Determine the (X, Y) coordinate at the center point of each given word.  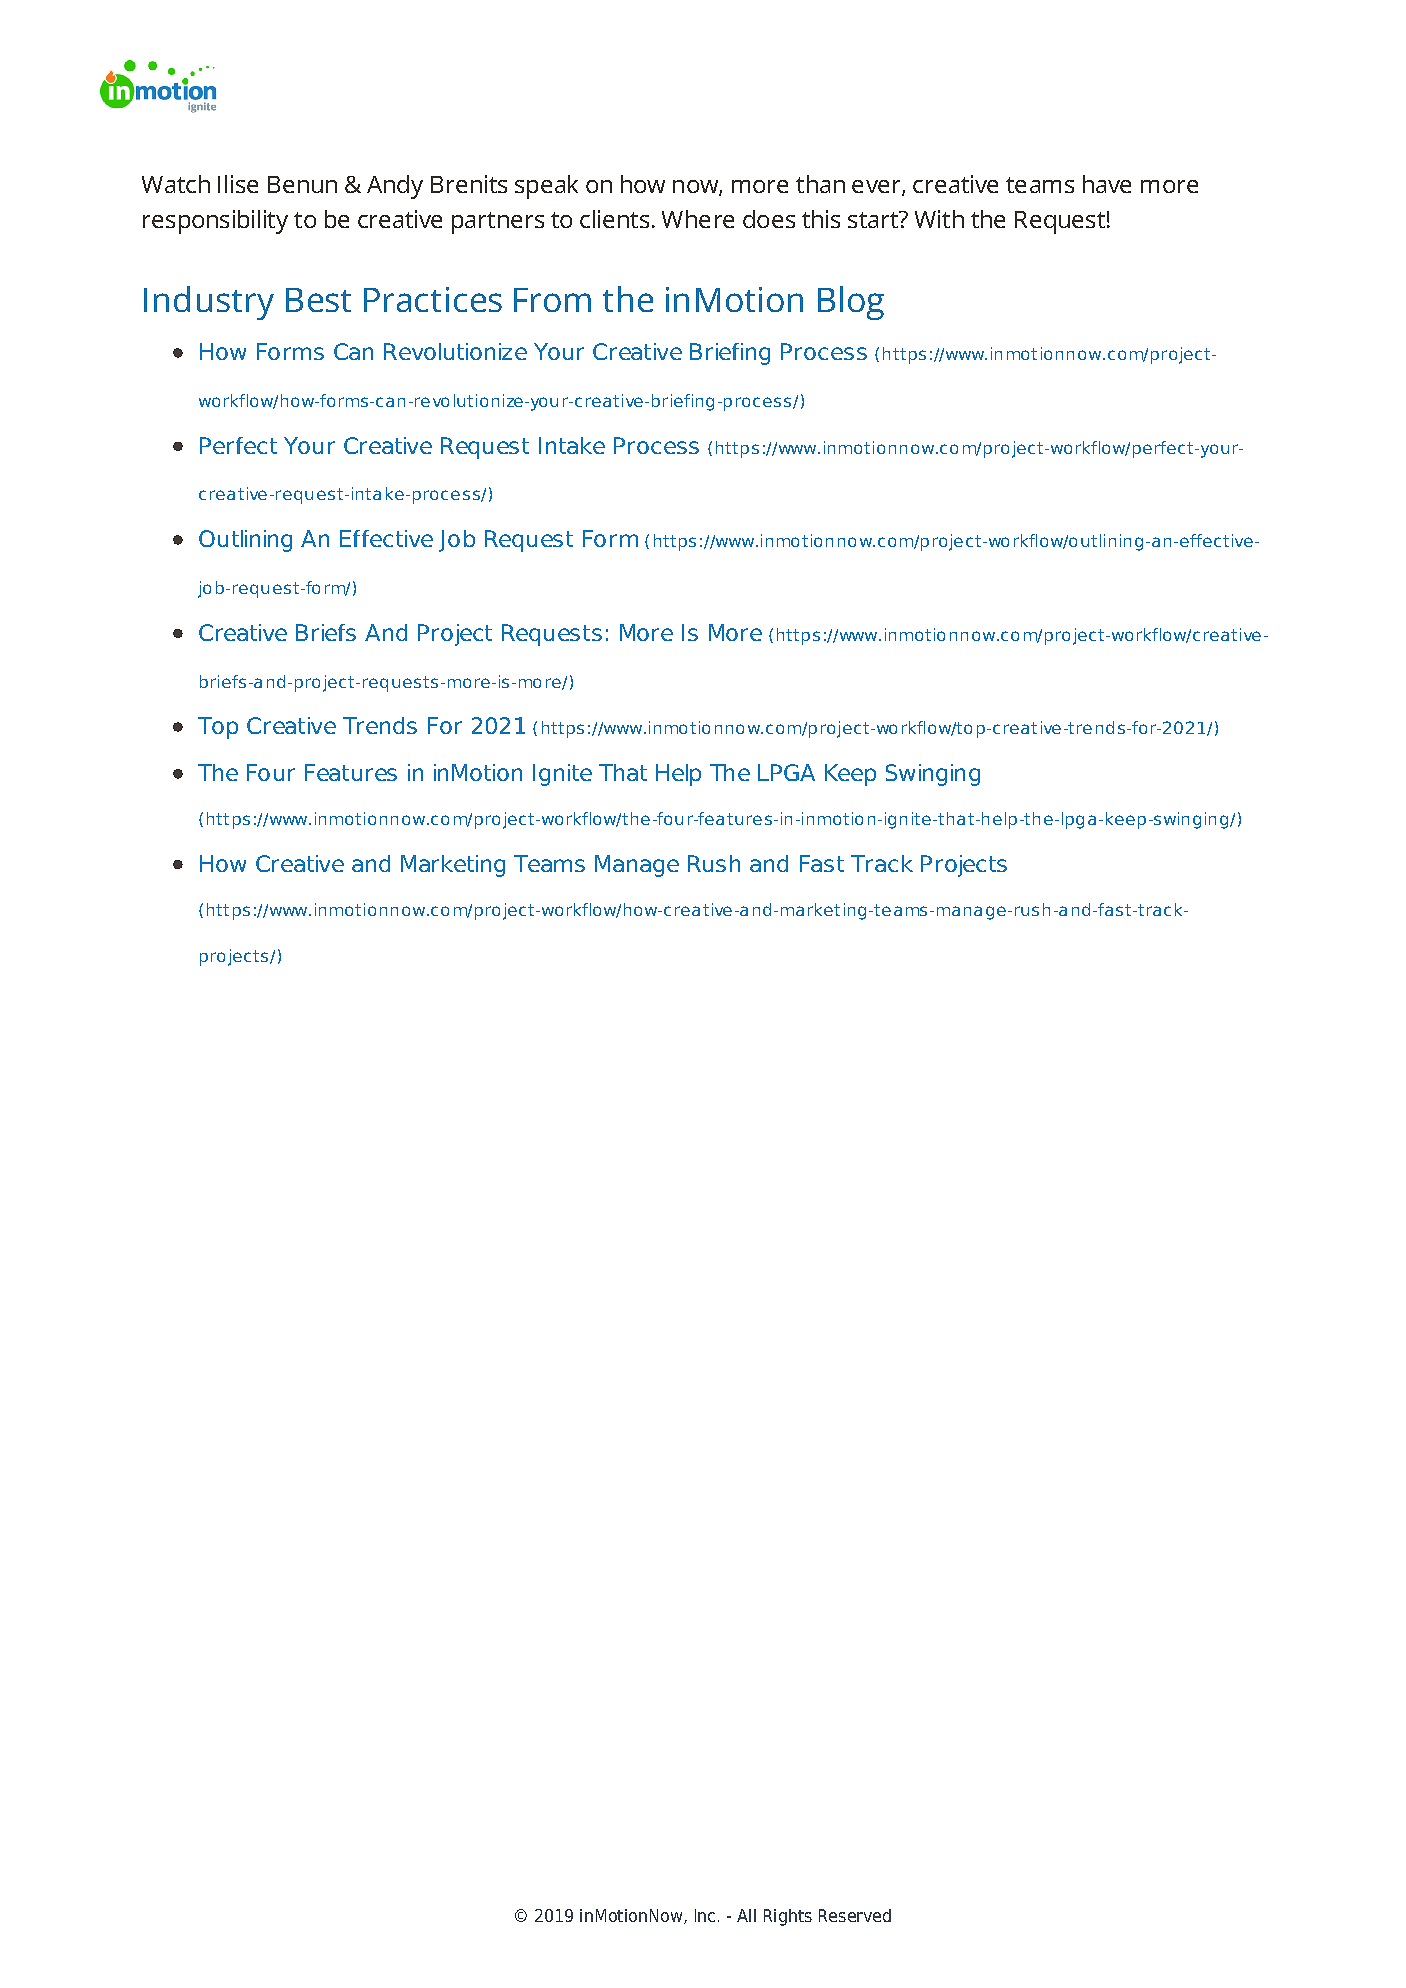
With (939, 219)
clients (614, 219)
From (552, 300)
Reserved (855, 1915)
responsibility (215, 222)
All (746, 1915)
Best (318, 300)
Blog (851, 303)
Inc (705, 1915)
